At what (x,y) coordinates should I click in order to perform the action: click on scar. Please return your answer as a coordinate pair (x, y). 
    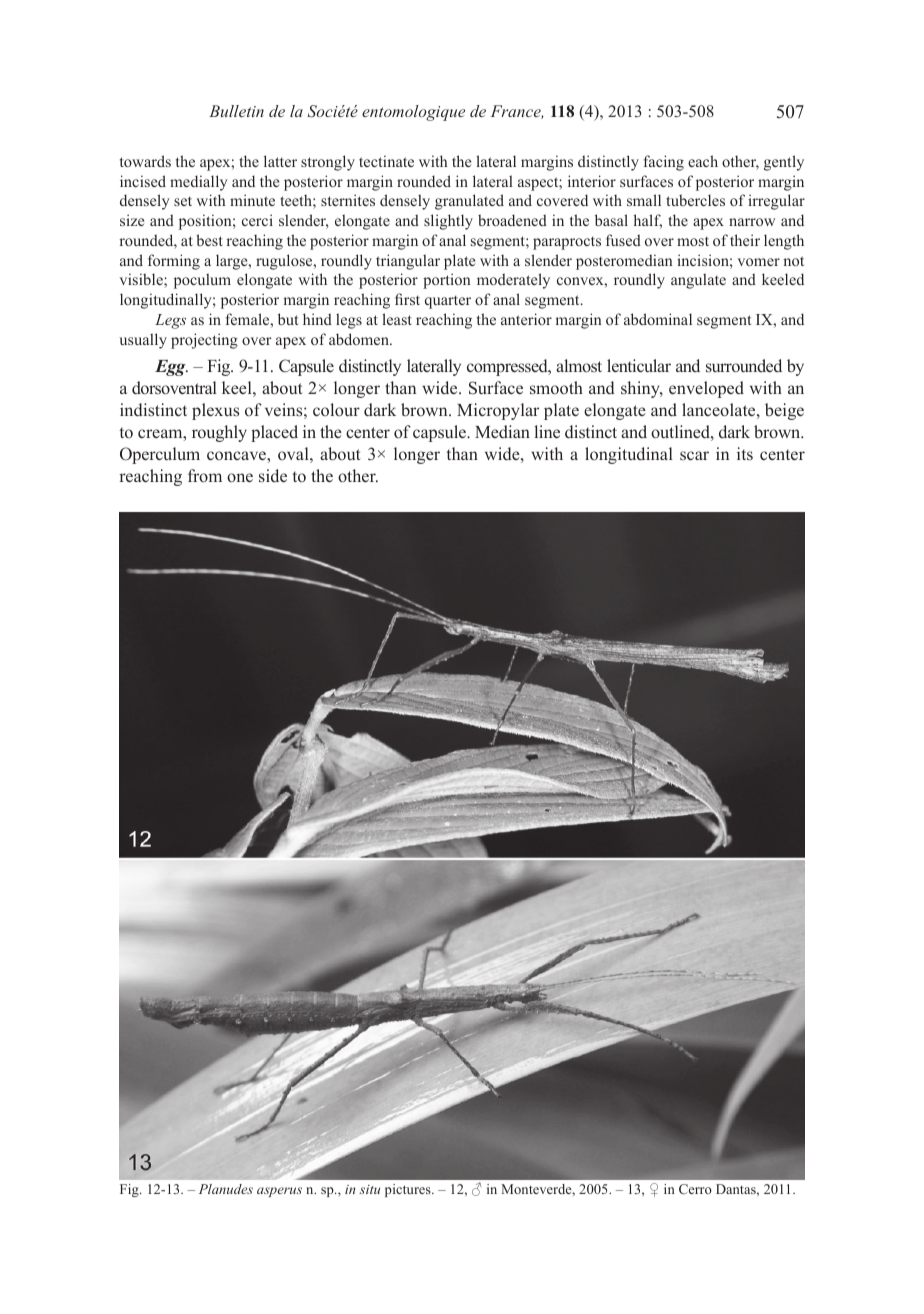
    Looking at the image, I should click on (694, 455).
